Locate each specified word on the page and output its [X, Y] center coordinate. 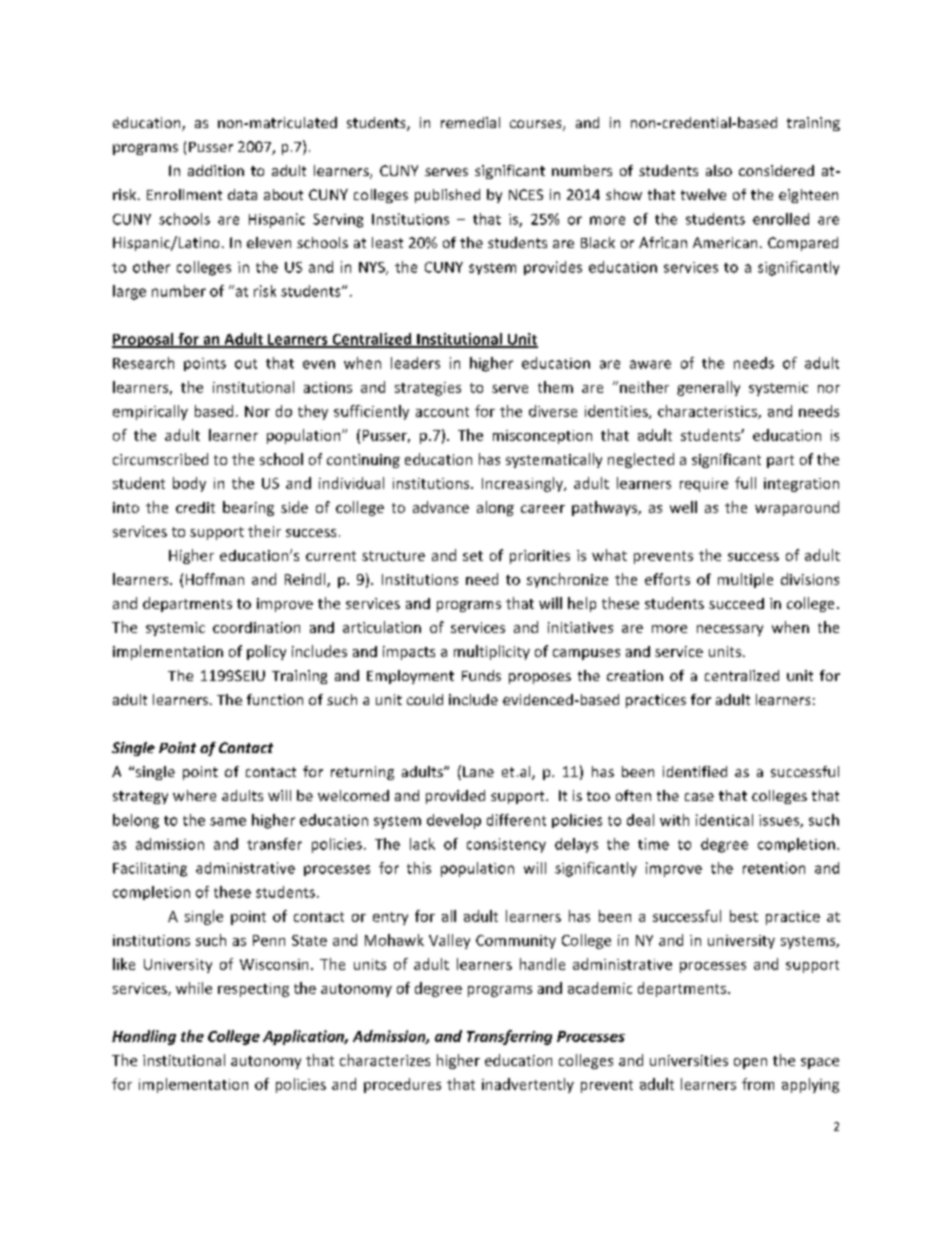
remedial [470, 122]
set [473, 556]
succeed [736, 603]
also [719, 170]
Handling [144, 1037]
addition [216, 170]
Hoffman [215, 579]
